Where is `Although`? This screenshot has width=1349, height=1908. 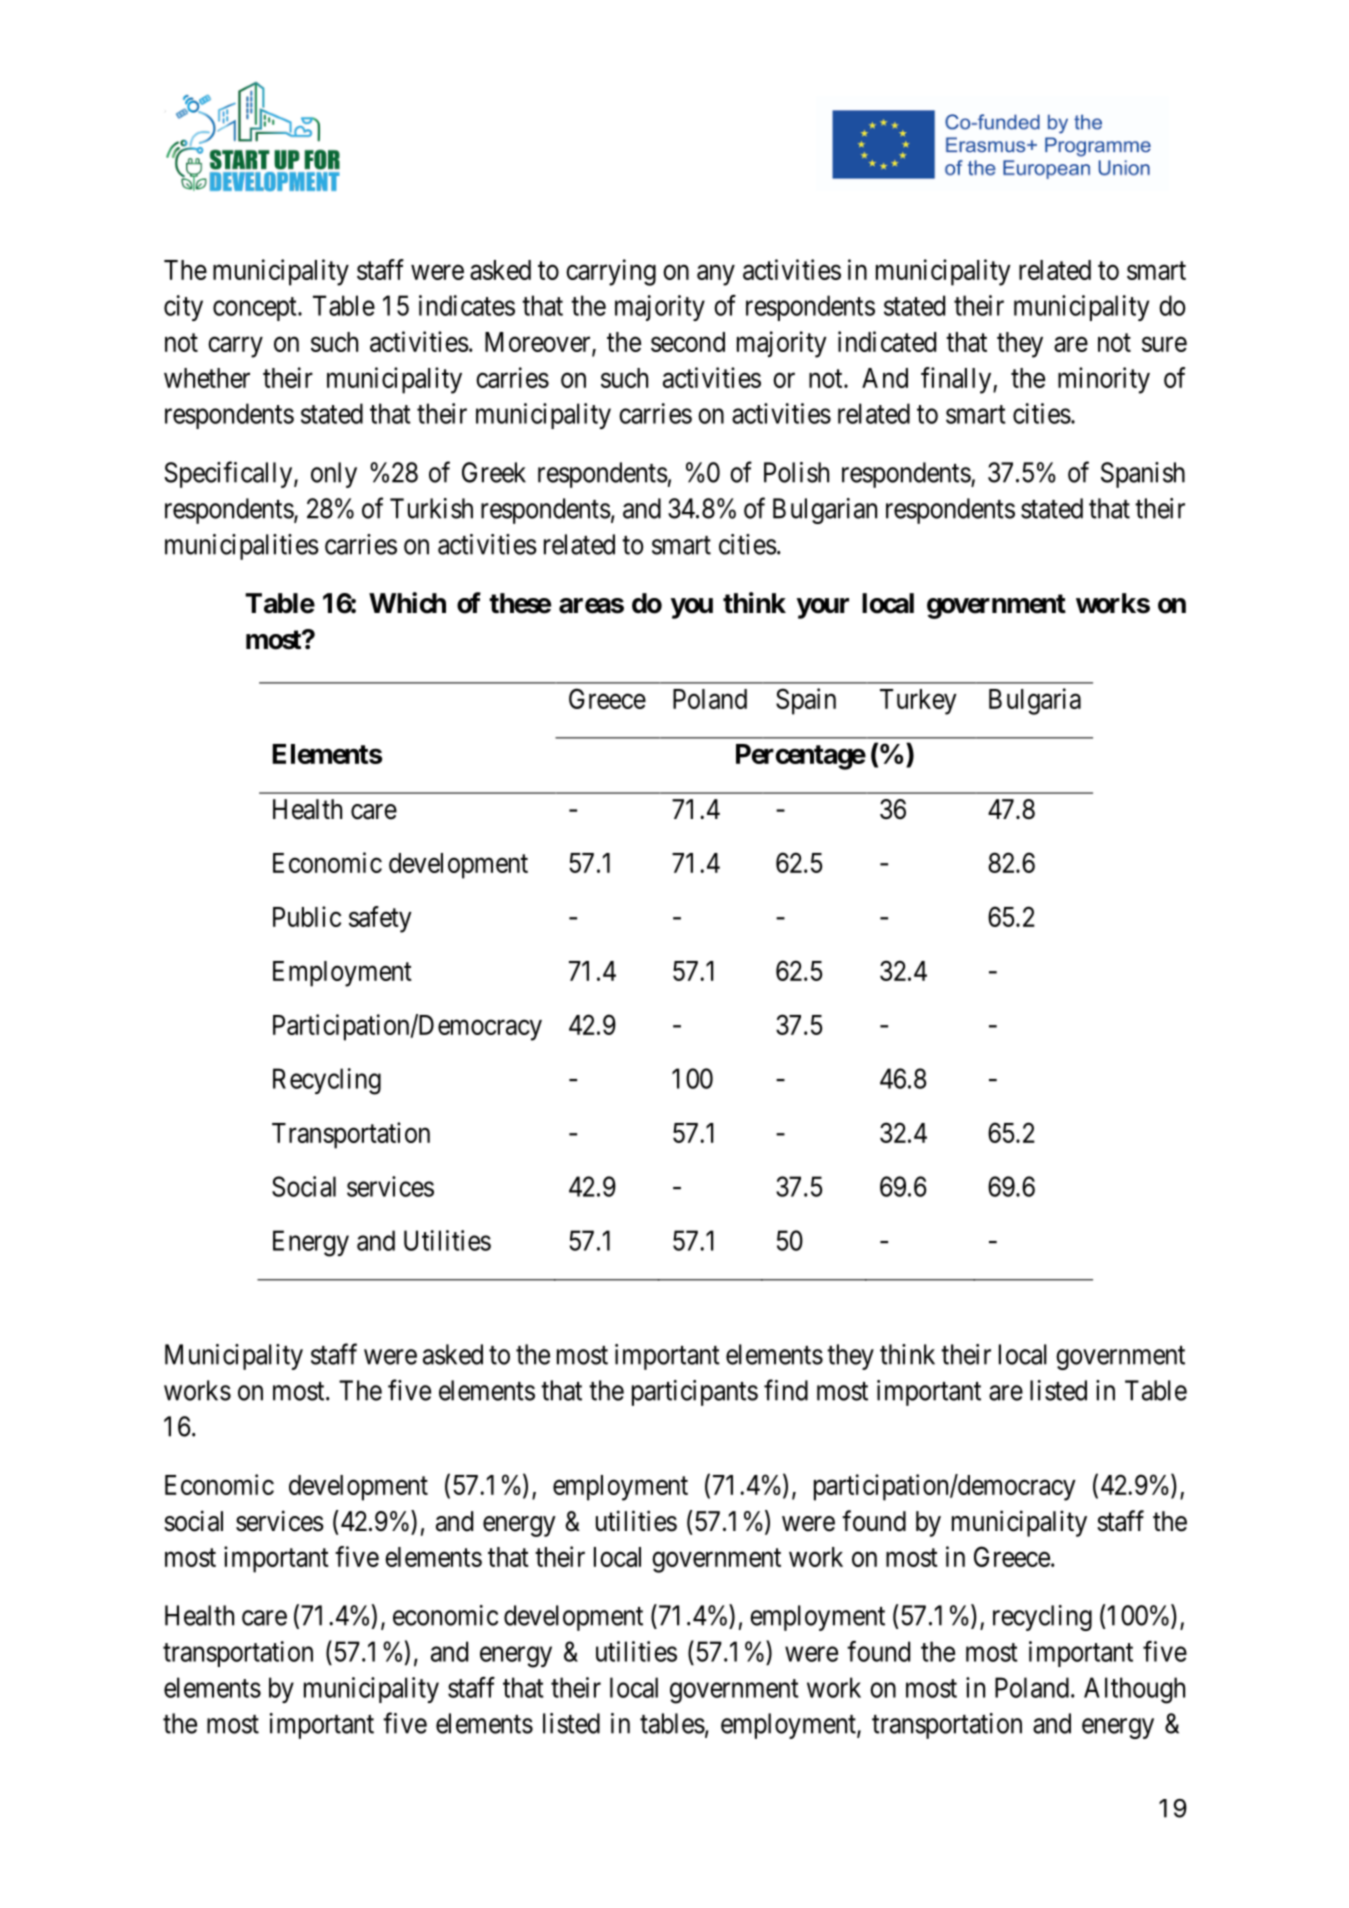 Although is located at coordinates (1134, 1690).
